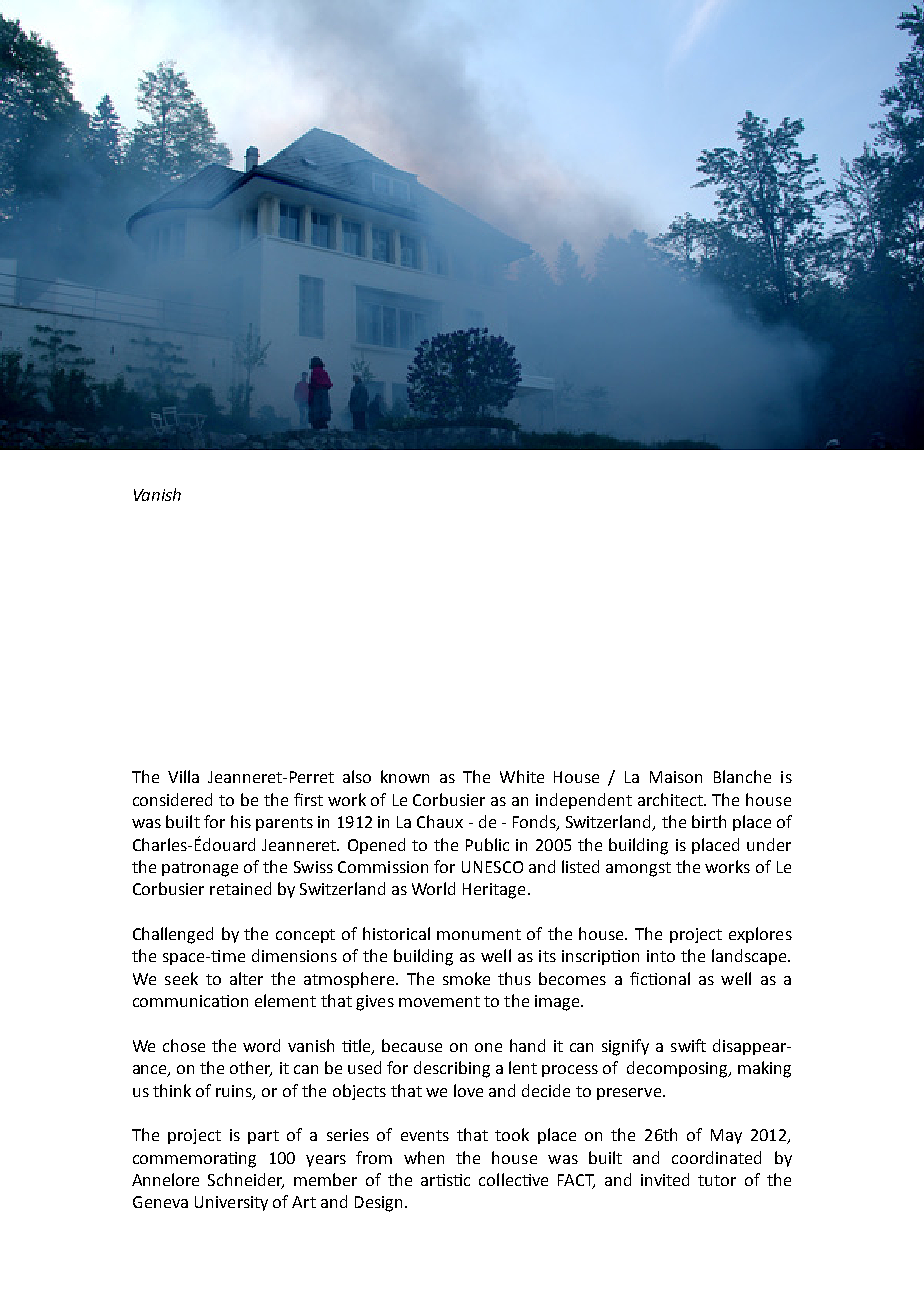 This screenshot has height=1308, width=924. What do you see at coordinates (494, 891) in the screenshot?
I see `Heritage` at bounding box center [494, 891].
